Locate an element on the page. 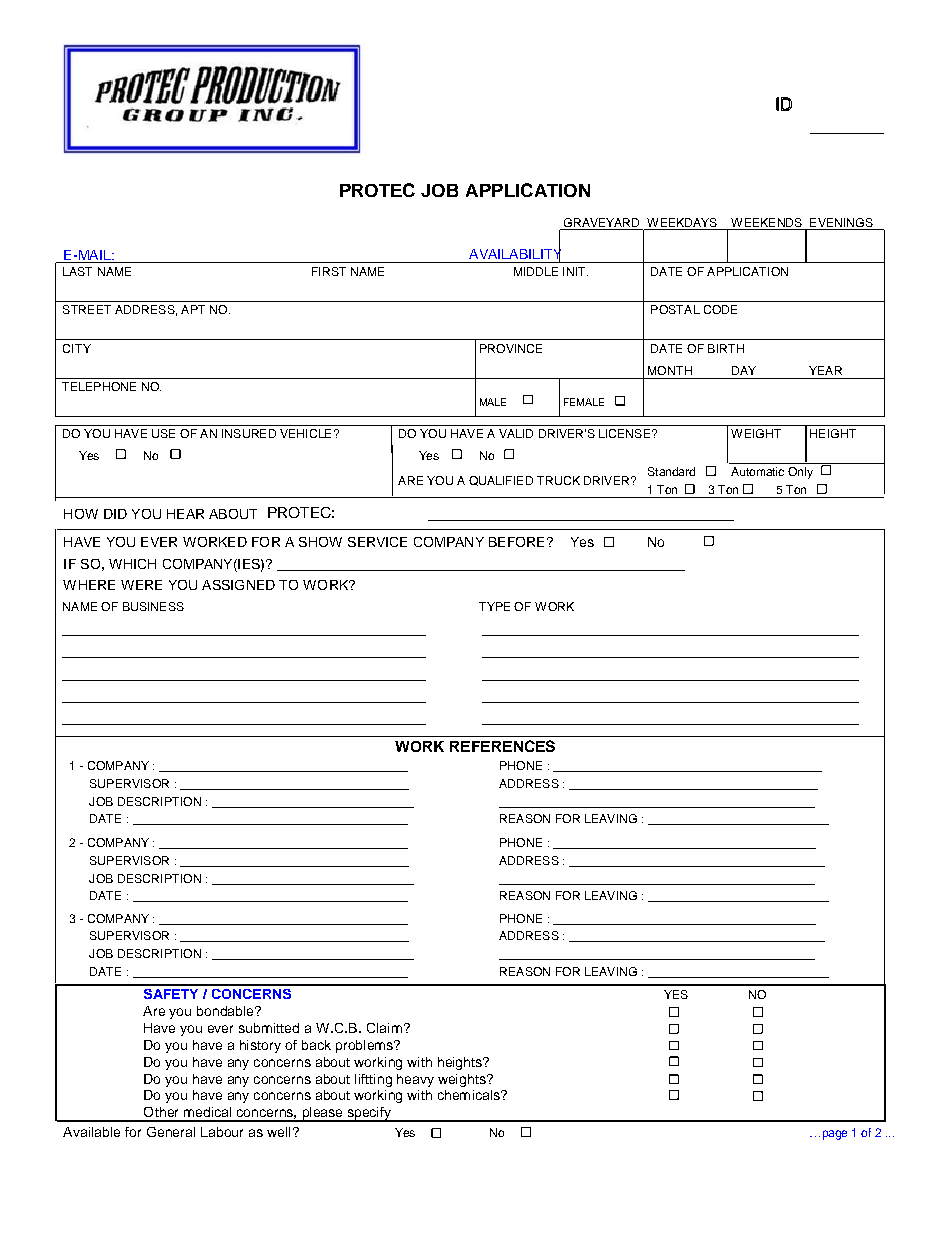  WEEKENDS is located at coordinates (766, 222).
